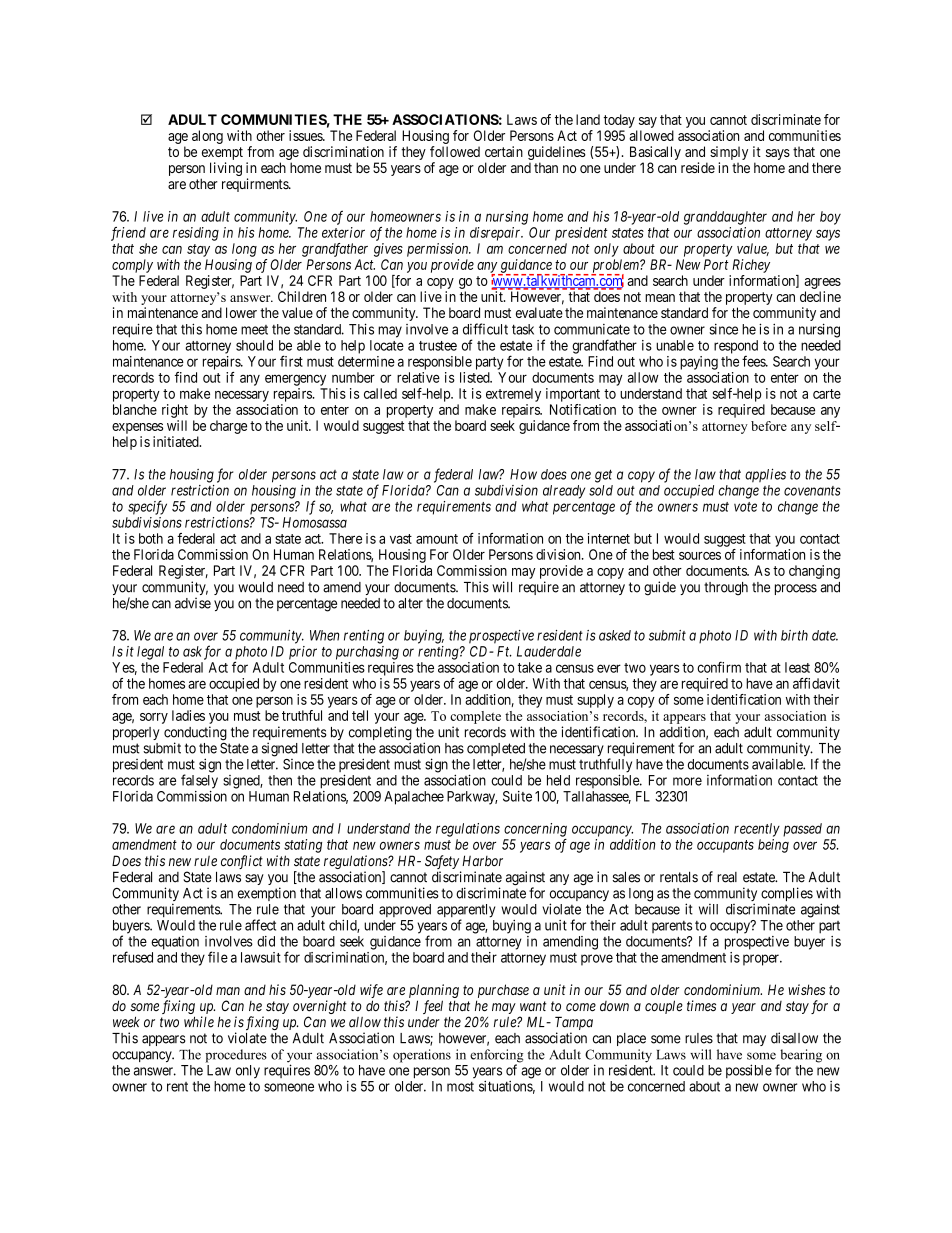 The width and height of the screenshot is (952, 1233). Describe the element at coordinates (496, 1057) in the screenshot. I see `enforcing` at that location.
